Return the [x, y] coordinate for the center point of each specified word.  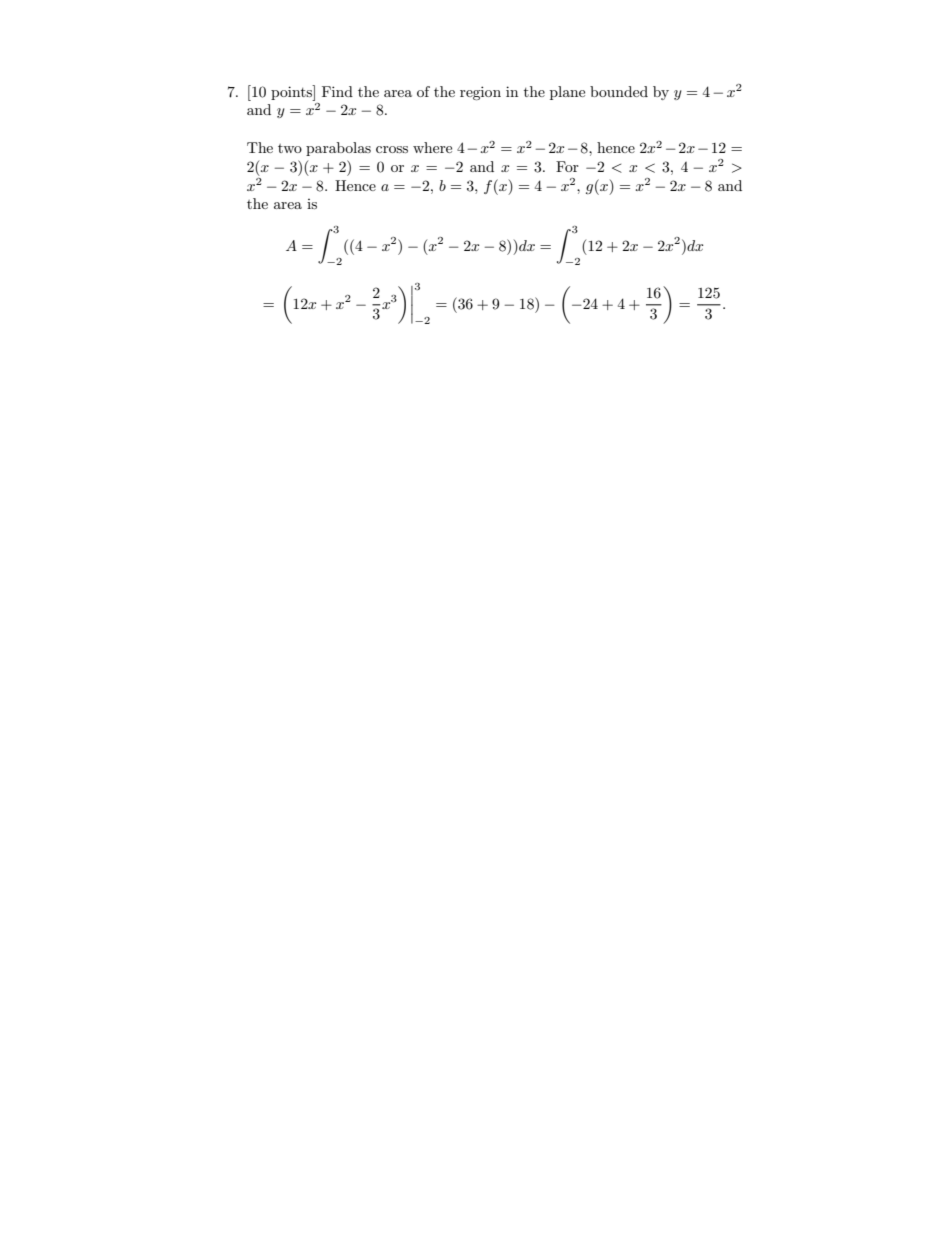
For [567, 166]
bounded [619, 91]
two [290, 148]
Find [337, 91]
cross [392, 149]
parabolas [338, 149]
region [480, 93]
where [432, 147]
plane [567, 93]
